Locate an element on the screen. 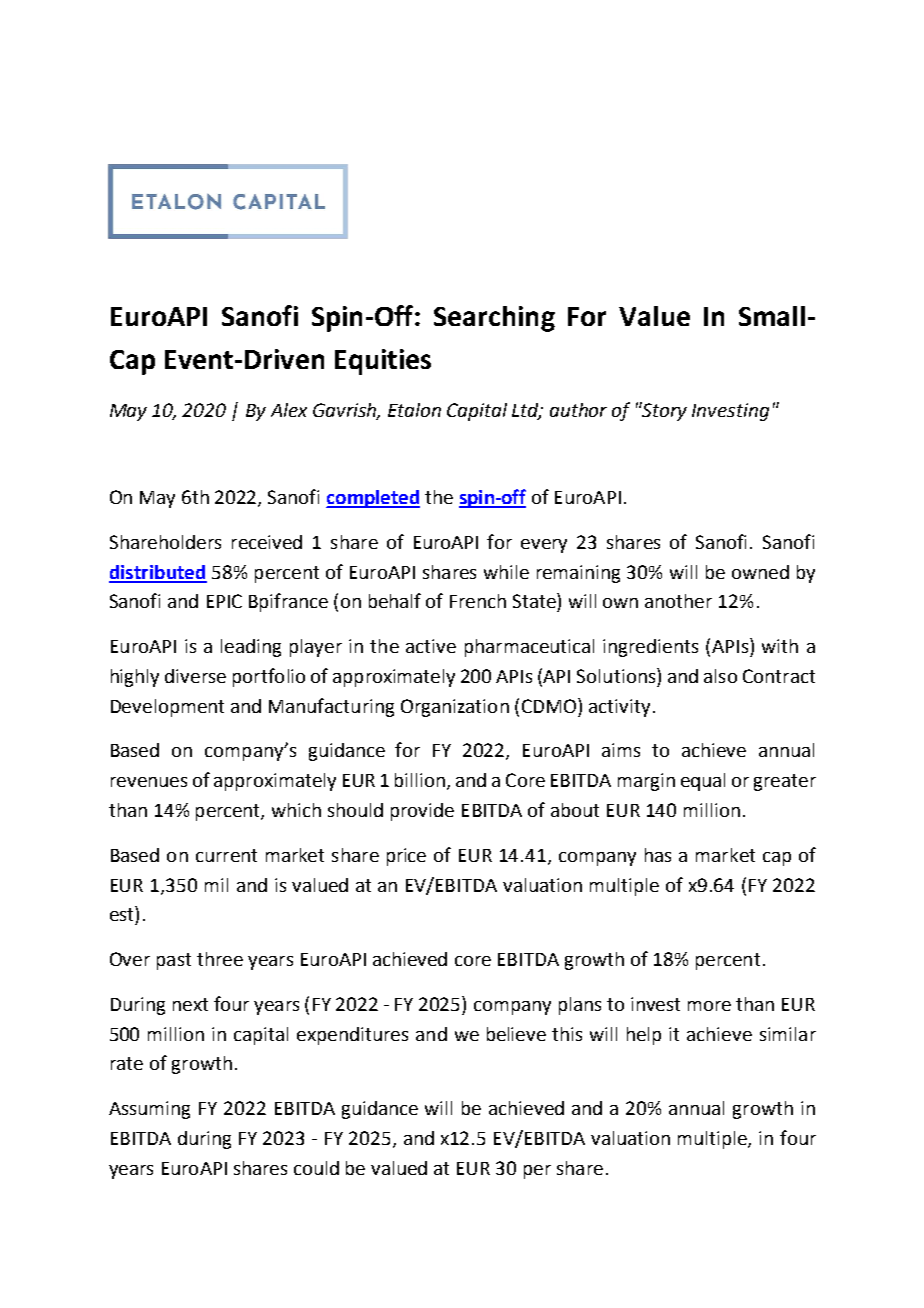 This screenshot has width=924, height=1308. current is located at coordinates (226, 855).
